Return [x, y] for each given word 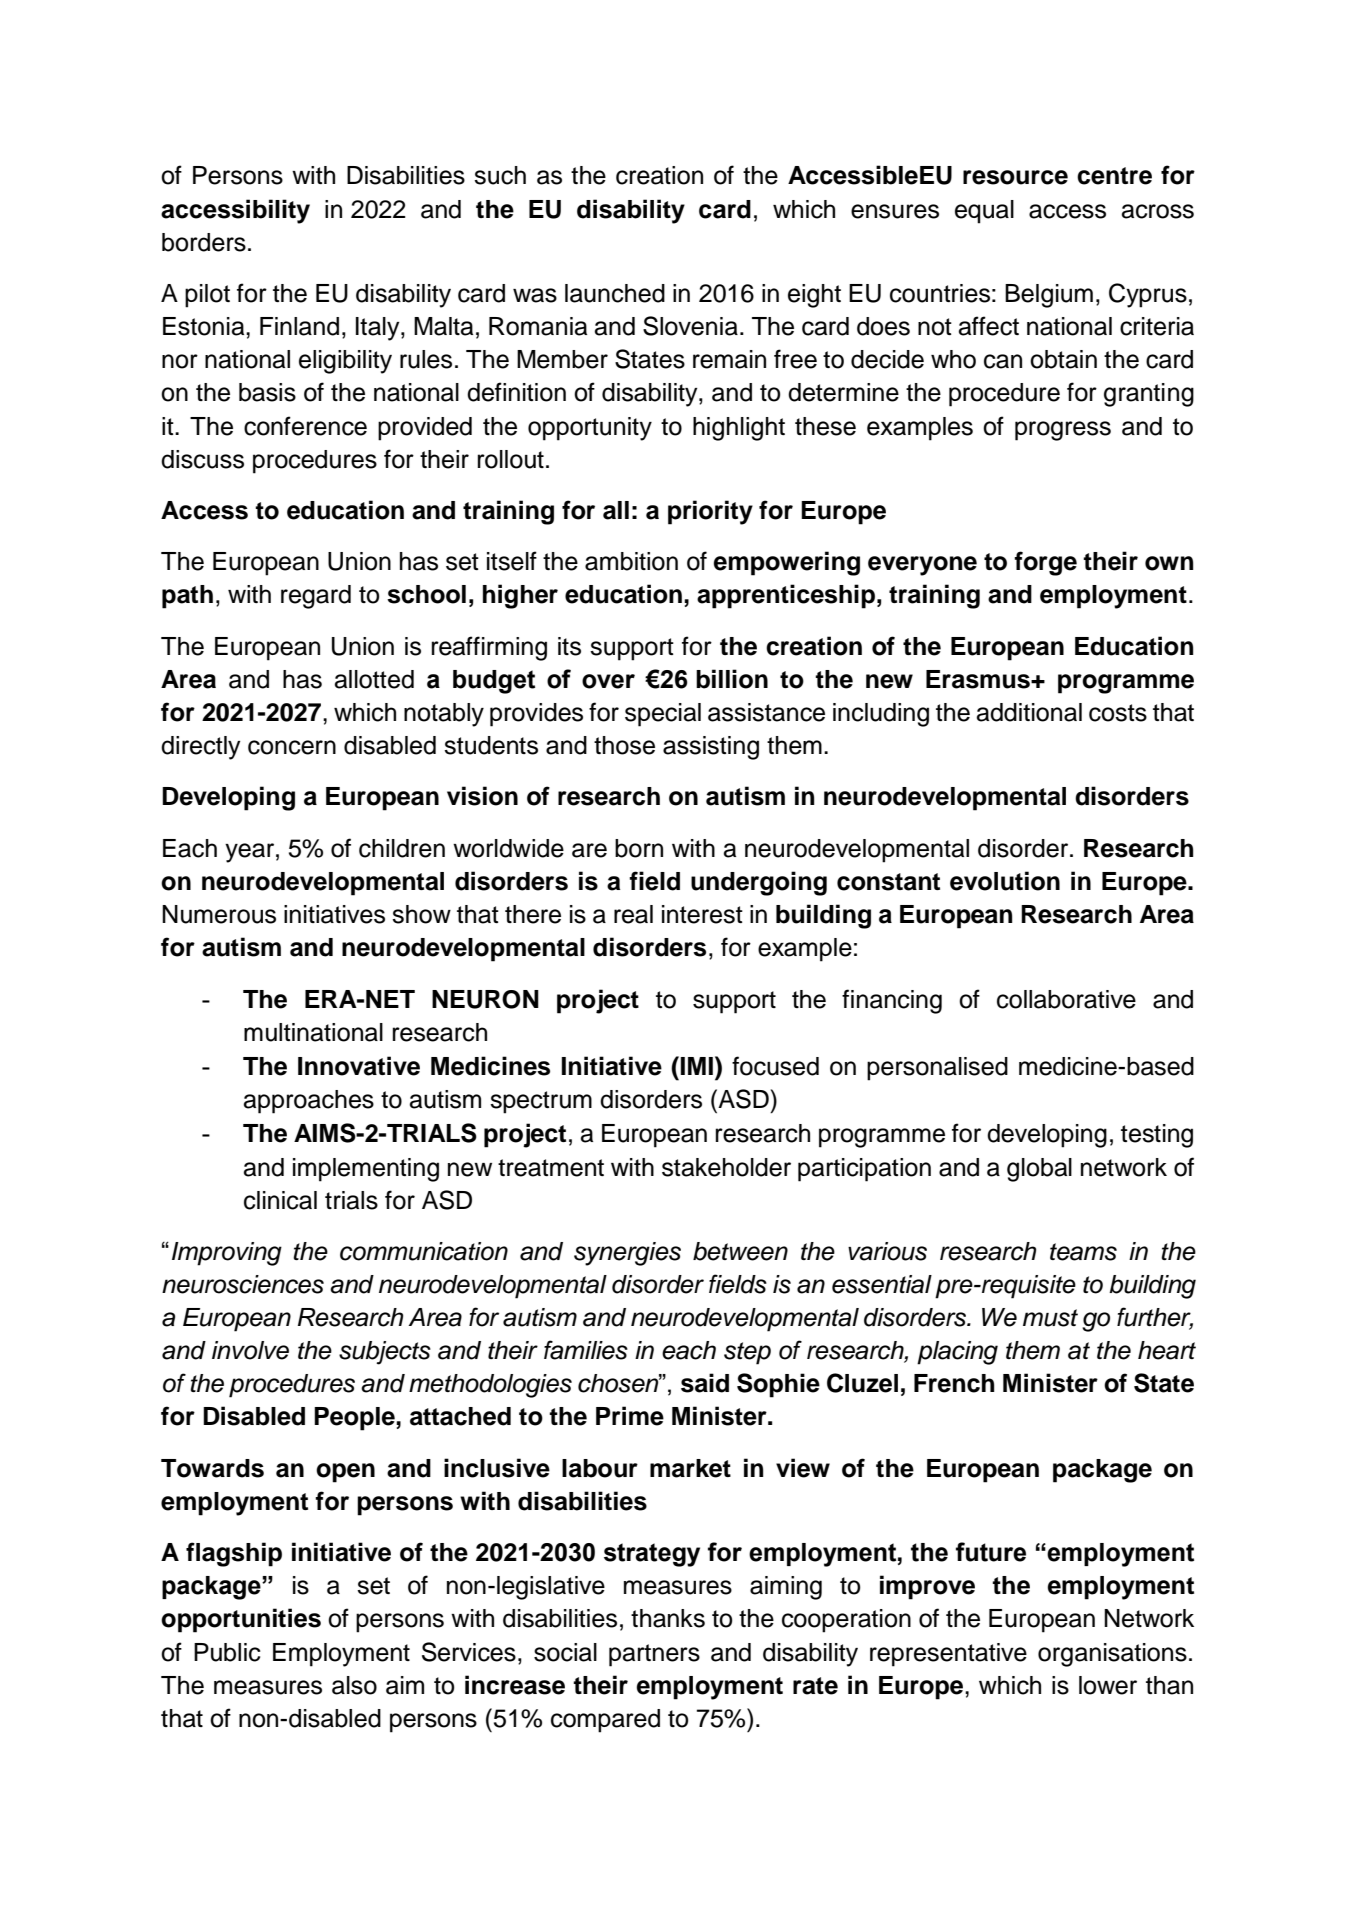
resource [1015, 177]
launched [615, 293]
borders [204, 242]
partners [654, 1655]
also [354, 1685]
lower [1108, 1685]
